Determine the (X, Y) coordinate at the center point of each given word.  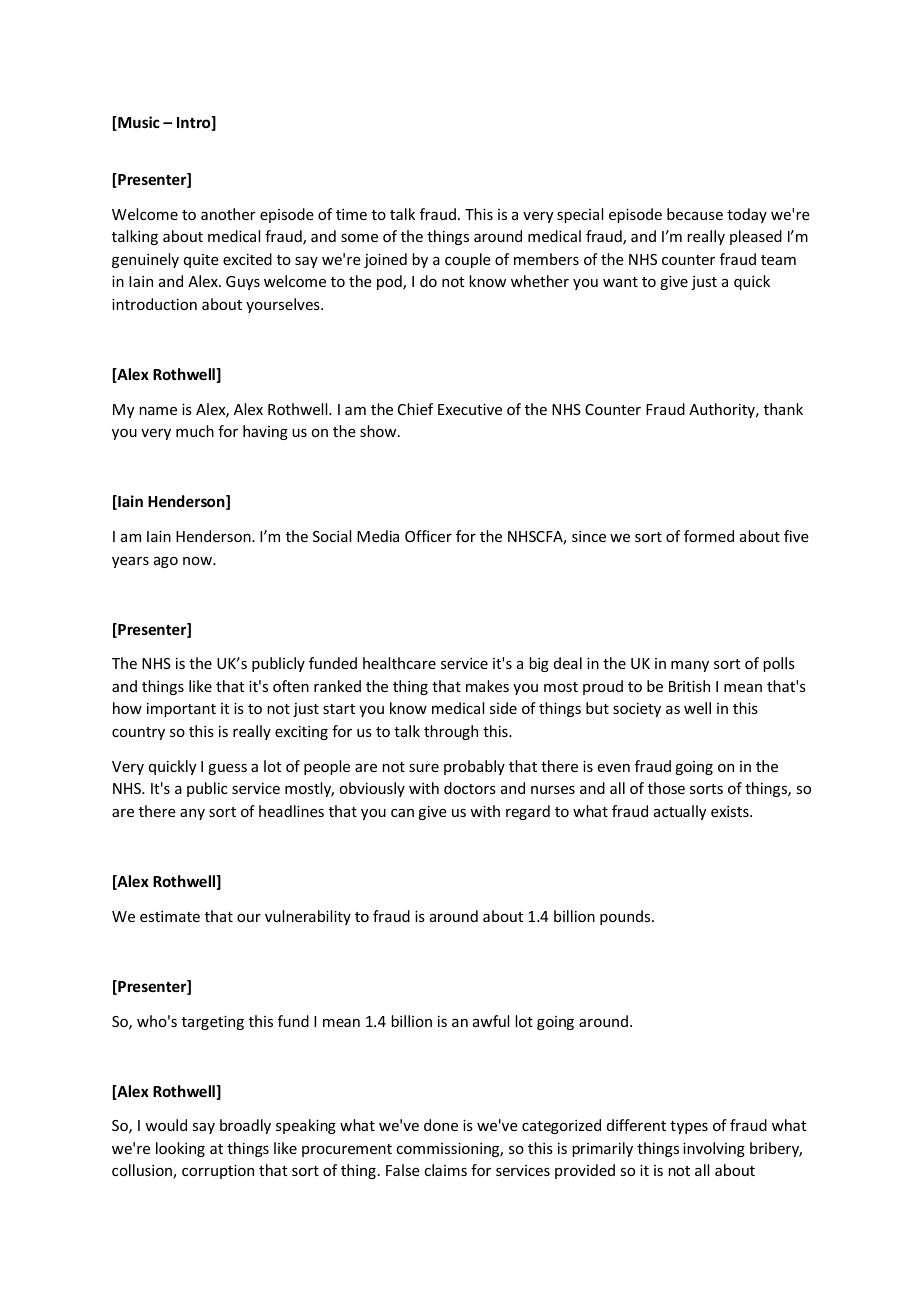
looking (180, 1149)
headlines (291, 811)
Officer (428, 536)
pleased (756, 237)
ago (166, 562)
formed (709, 536)
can (402, 813)
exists (731, 811)
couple (468, 260)
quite (201, 261)
